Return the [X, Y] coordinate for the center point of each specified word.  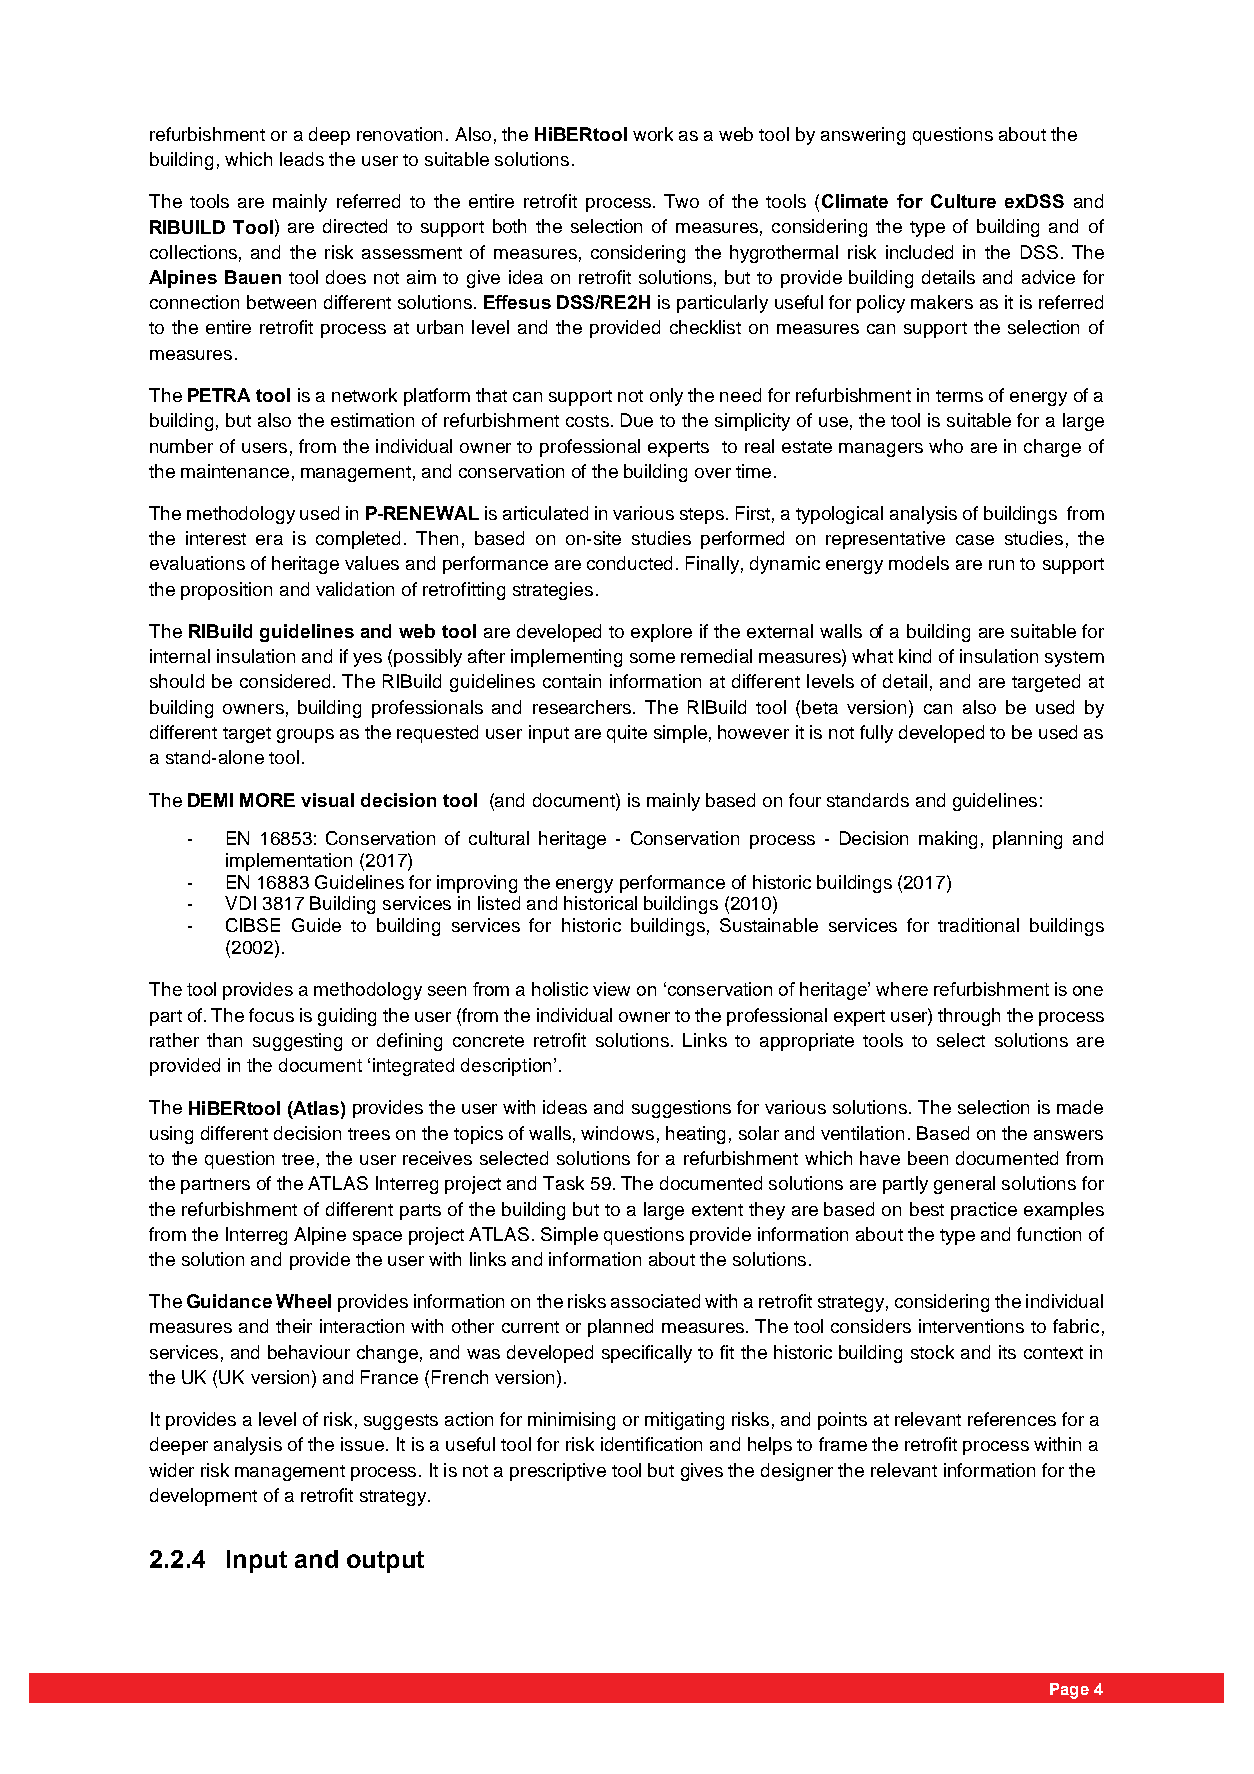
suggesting [297, 1042]
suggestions [681, 1109]
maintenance [235, 471]
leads [302, 159]
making [948, 840]
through [969, 1017]
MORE [267, 800]
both [509, 226]
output [385, 1562]
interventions [971, 1326]
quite [627, 734]
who [946, 446]
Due [637, 420]
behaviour [309, 1352]
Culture [963, 201]
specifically [647, 1354]
